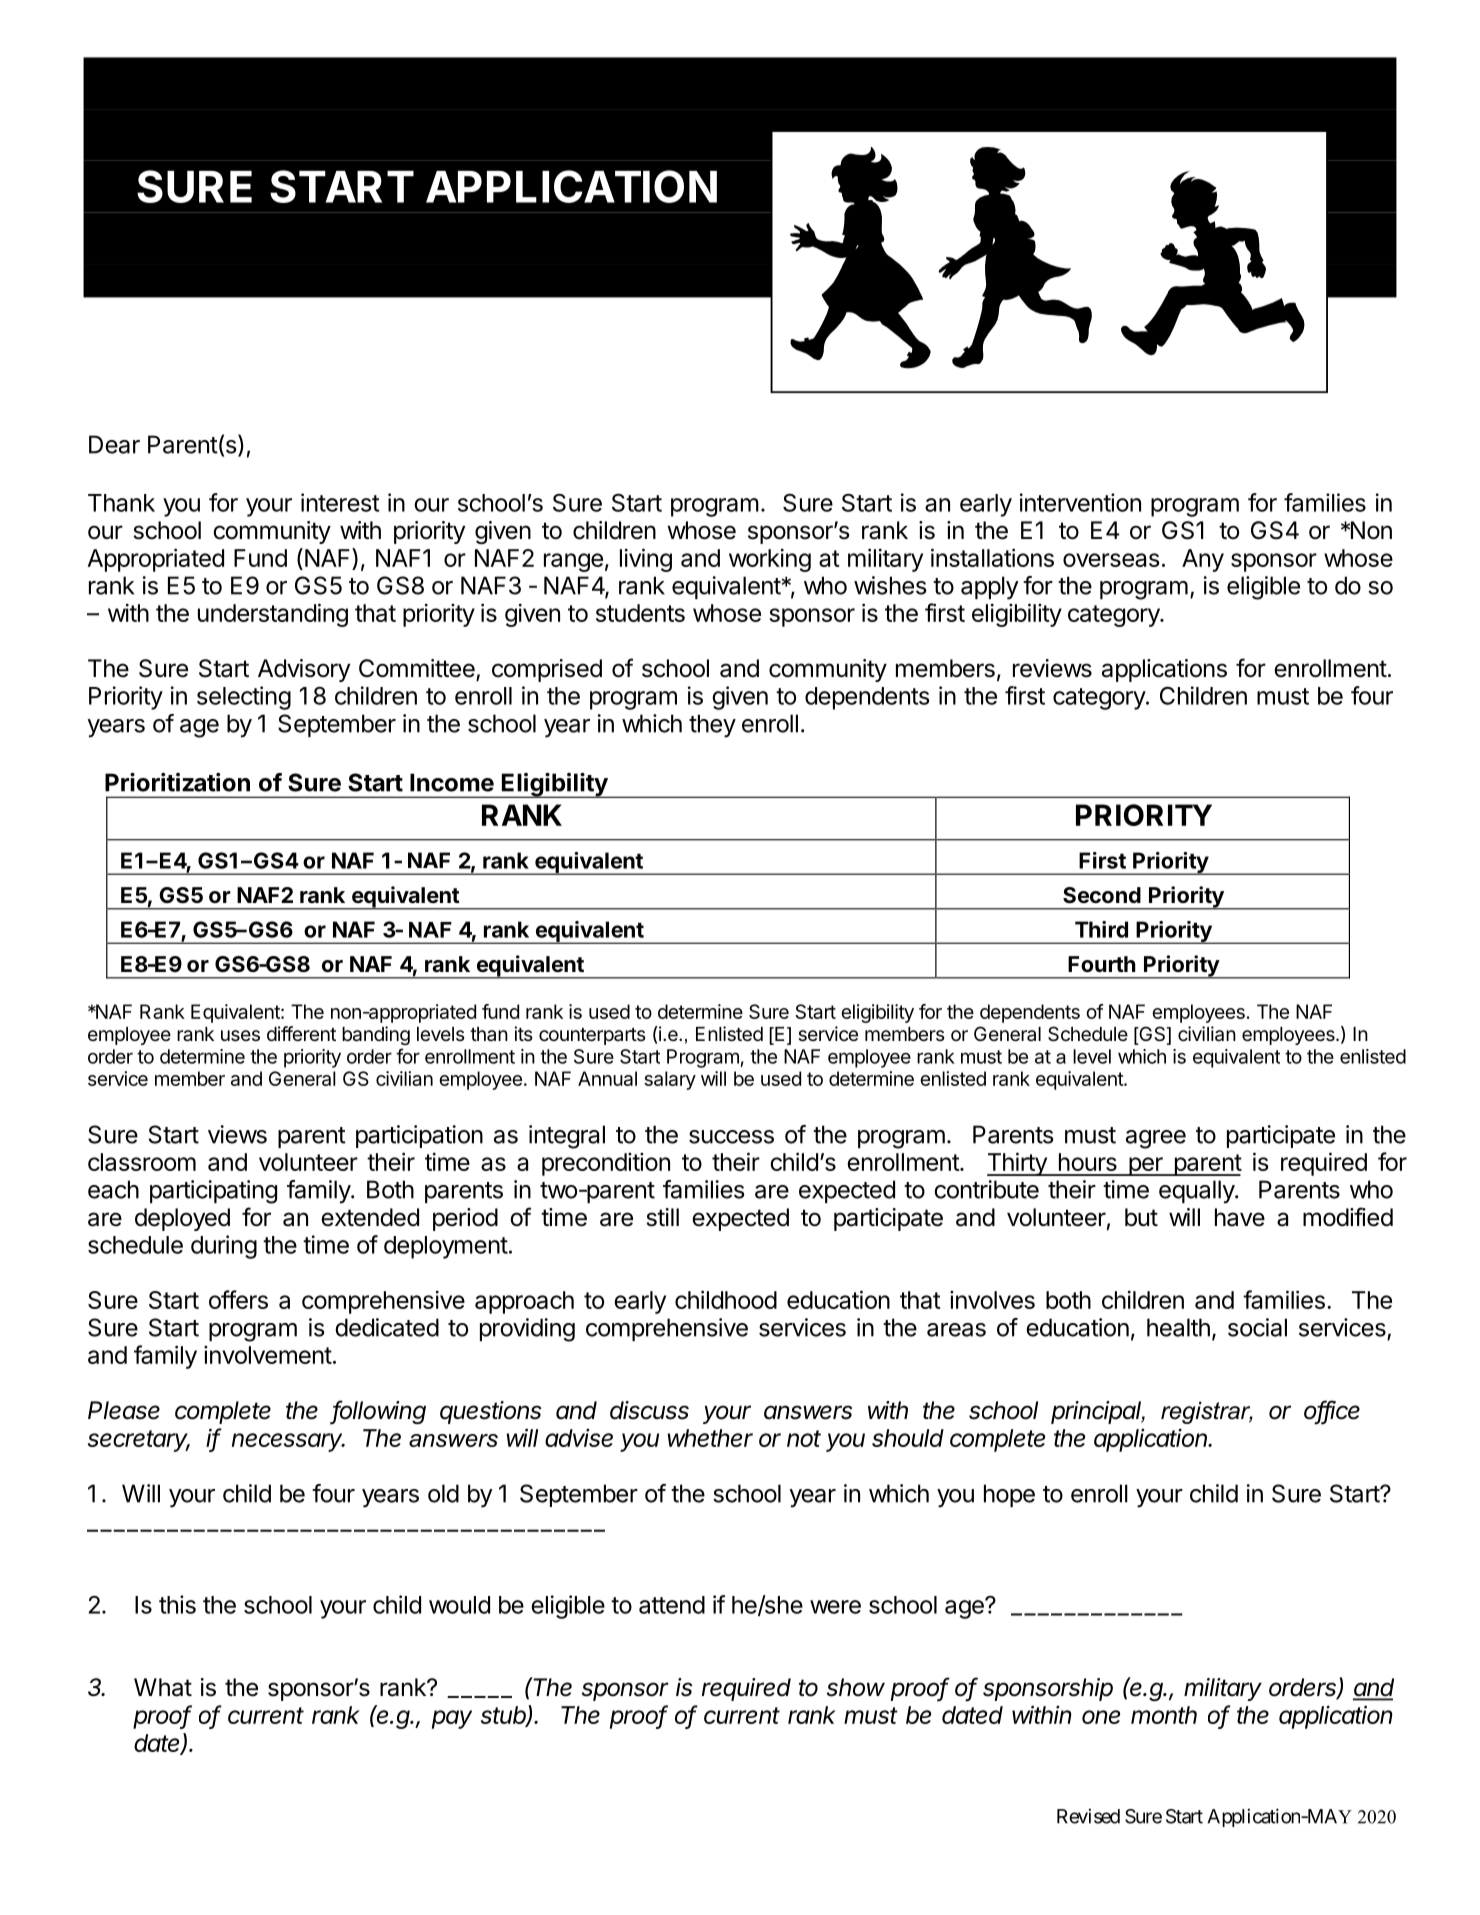 The width and height of the image is (1480, 1915). I want to click on whether, so click(710, 1438).
